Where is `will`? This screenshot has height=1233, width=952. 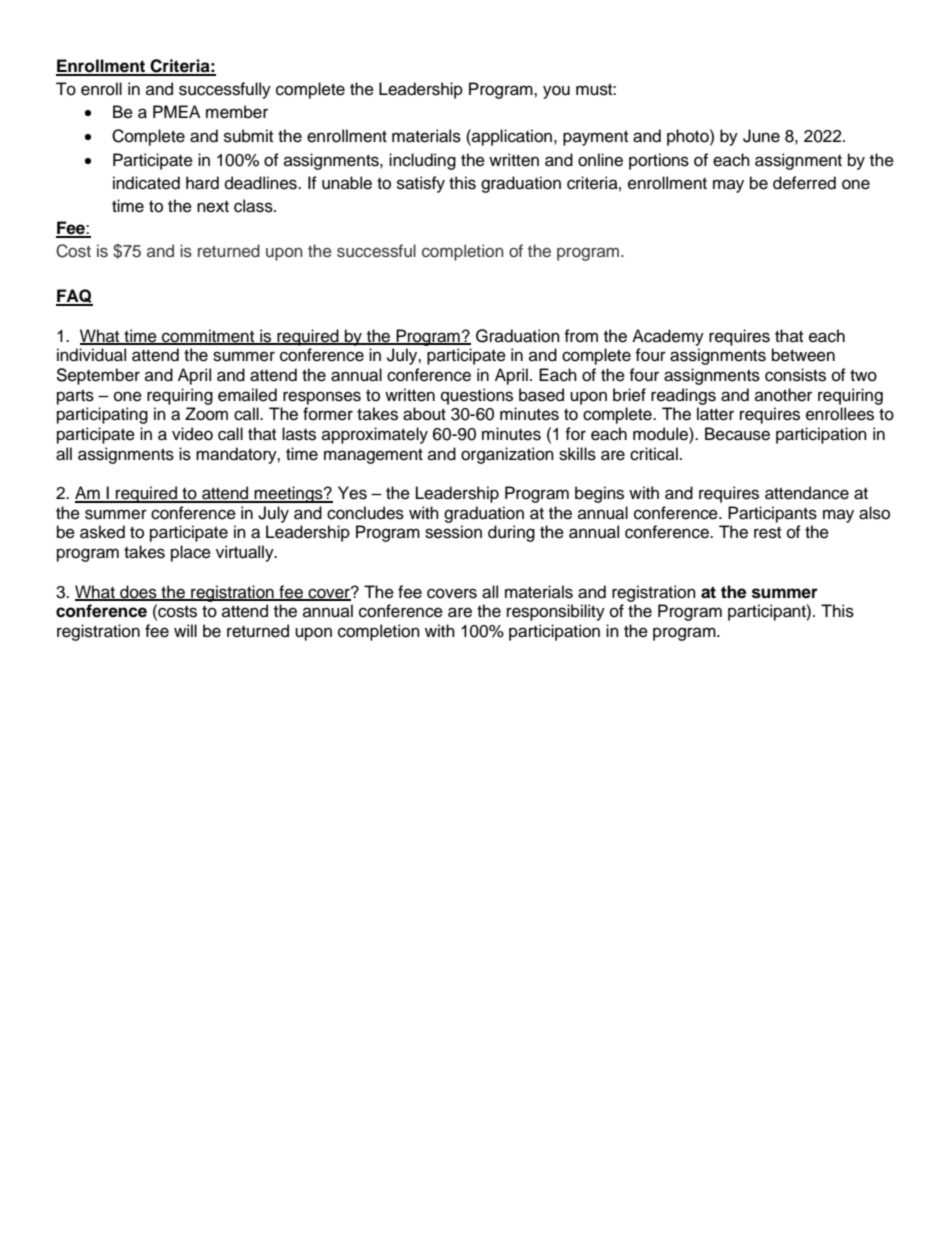
will is located at coordinates (185, 630).
